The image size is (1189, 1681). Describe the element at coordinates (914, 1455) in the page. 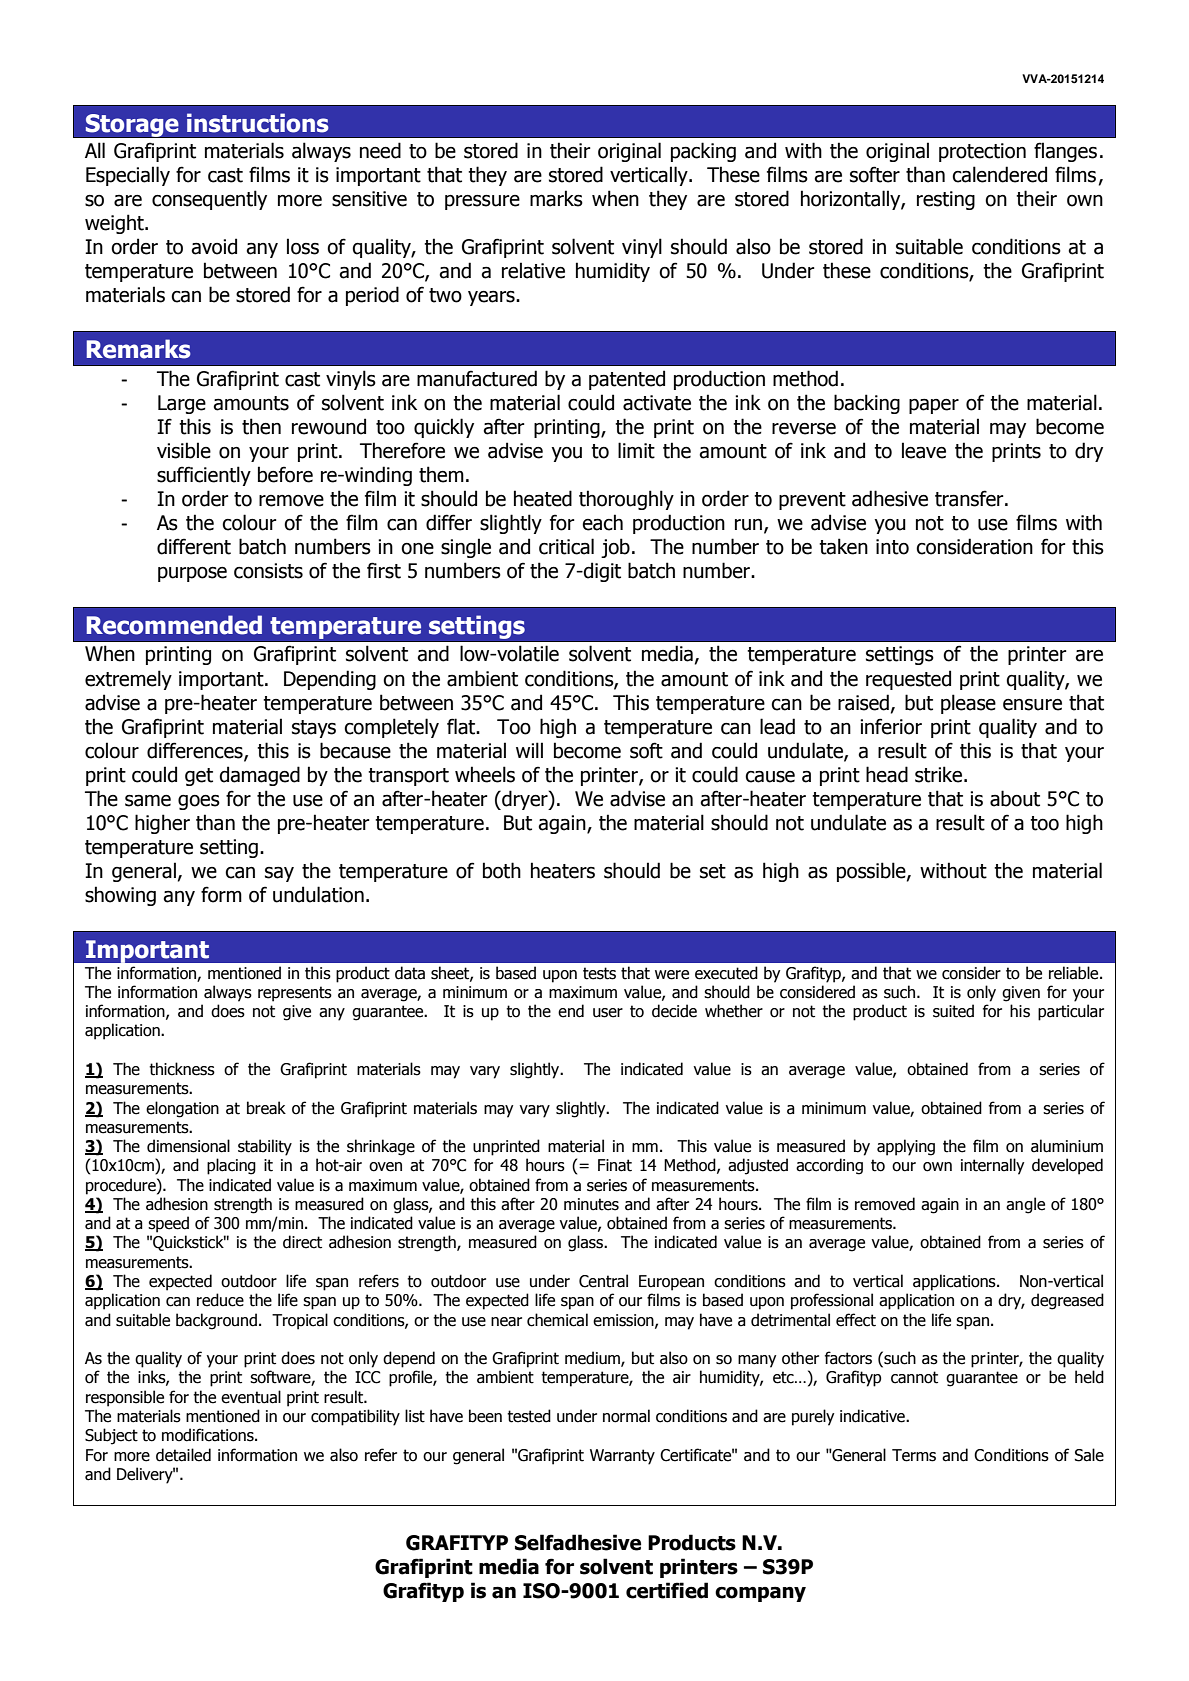

I see `Terms` at that location.
